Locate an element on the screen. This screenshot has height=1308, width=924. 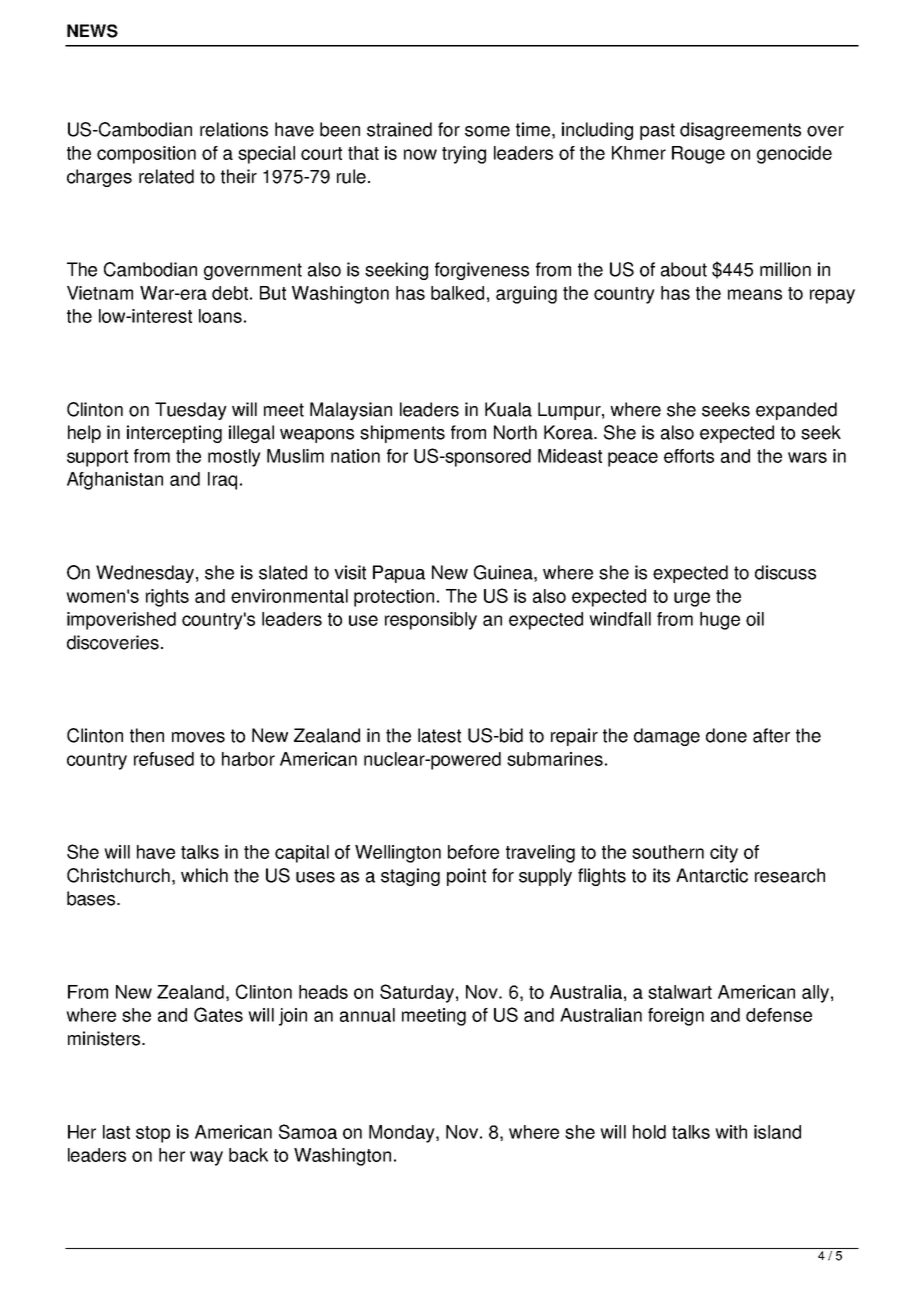
disagreements is located at coordinates (740, 131).
